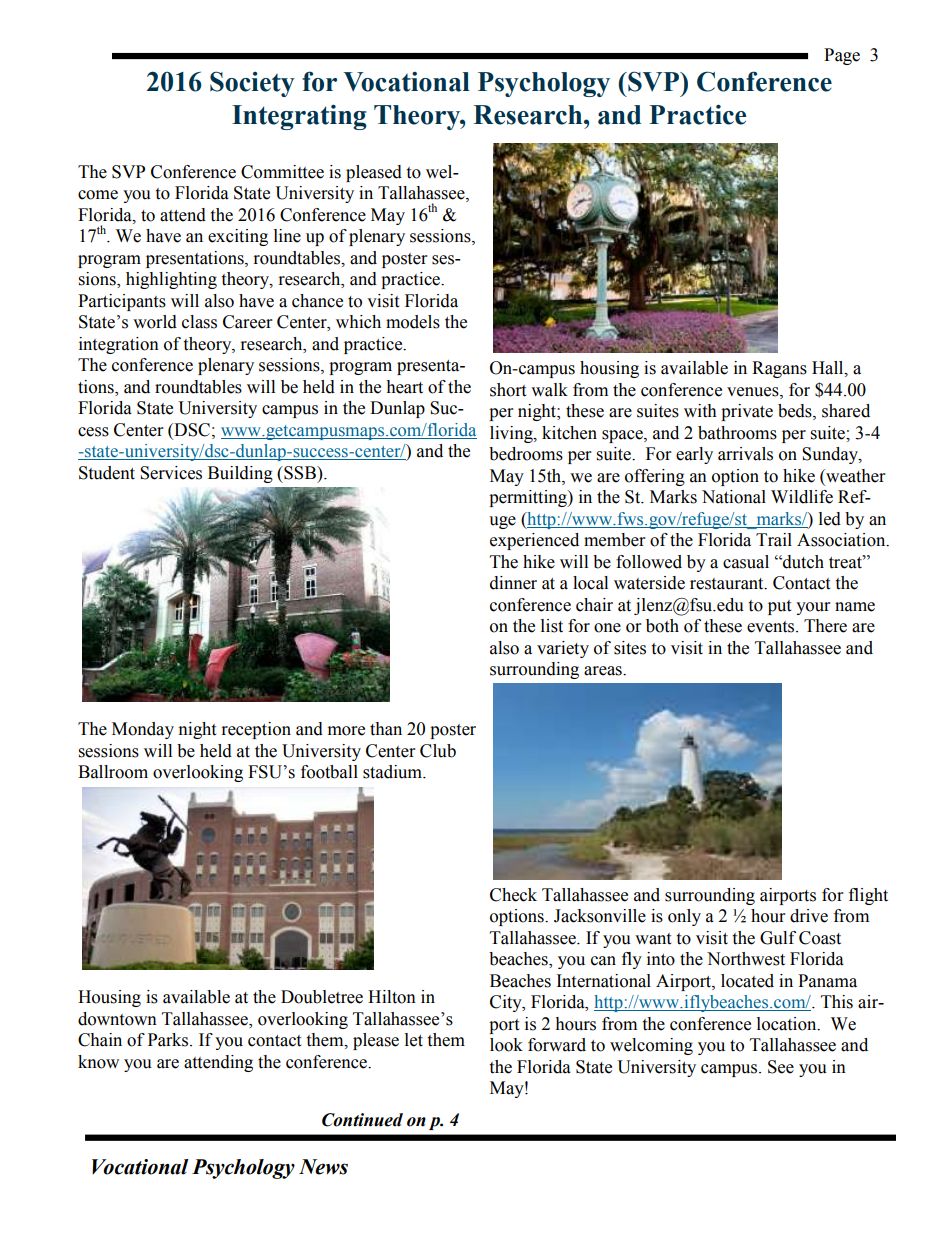 The height and width of the document is (1233, 952). Describe the element at coordinates (778, 938) in the document. I see `Gulf` at that location.
